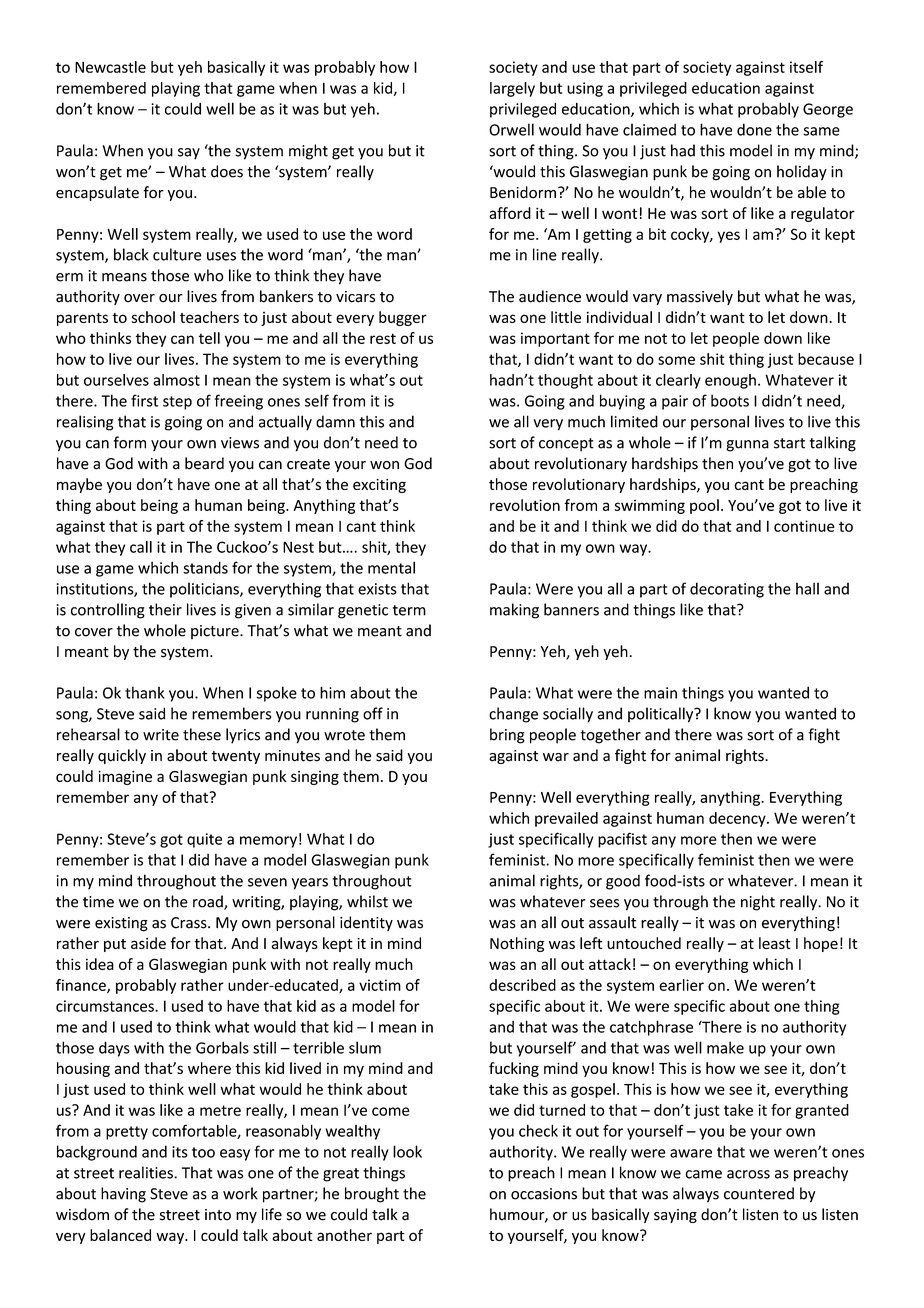 This page has width=924, height=1308. What do you see at coordinates (512, 89) in the page?
I see `largely` at bounding box center [512, 89].
